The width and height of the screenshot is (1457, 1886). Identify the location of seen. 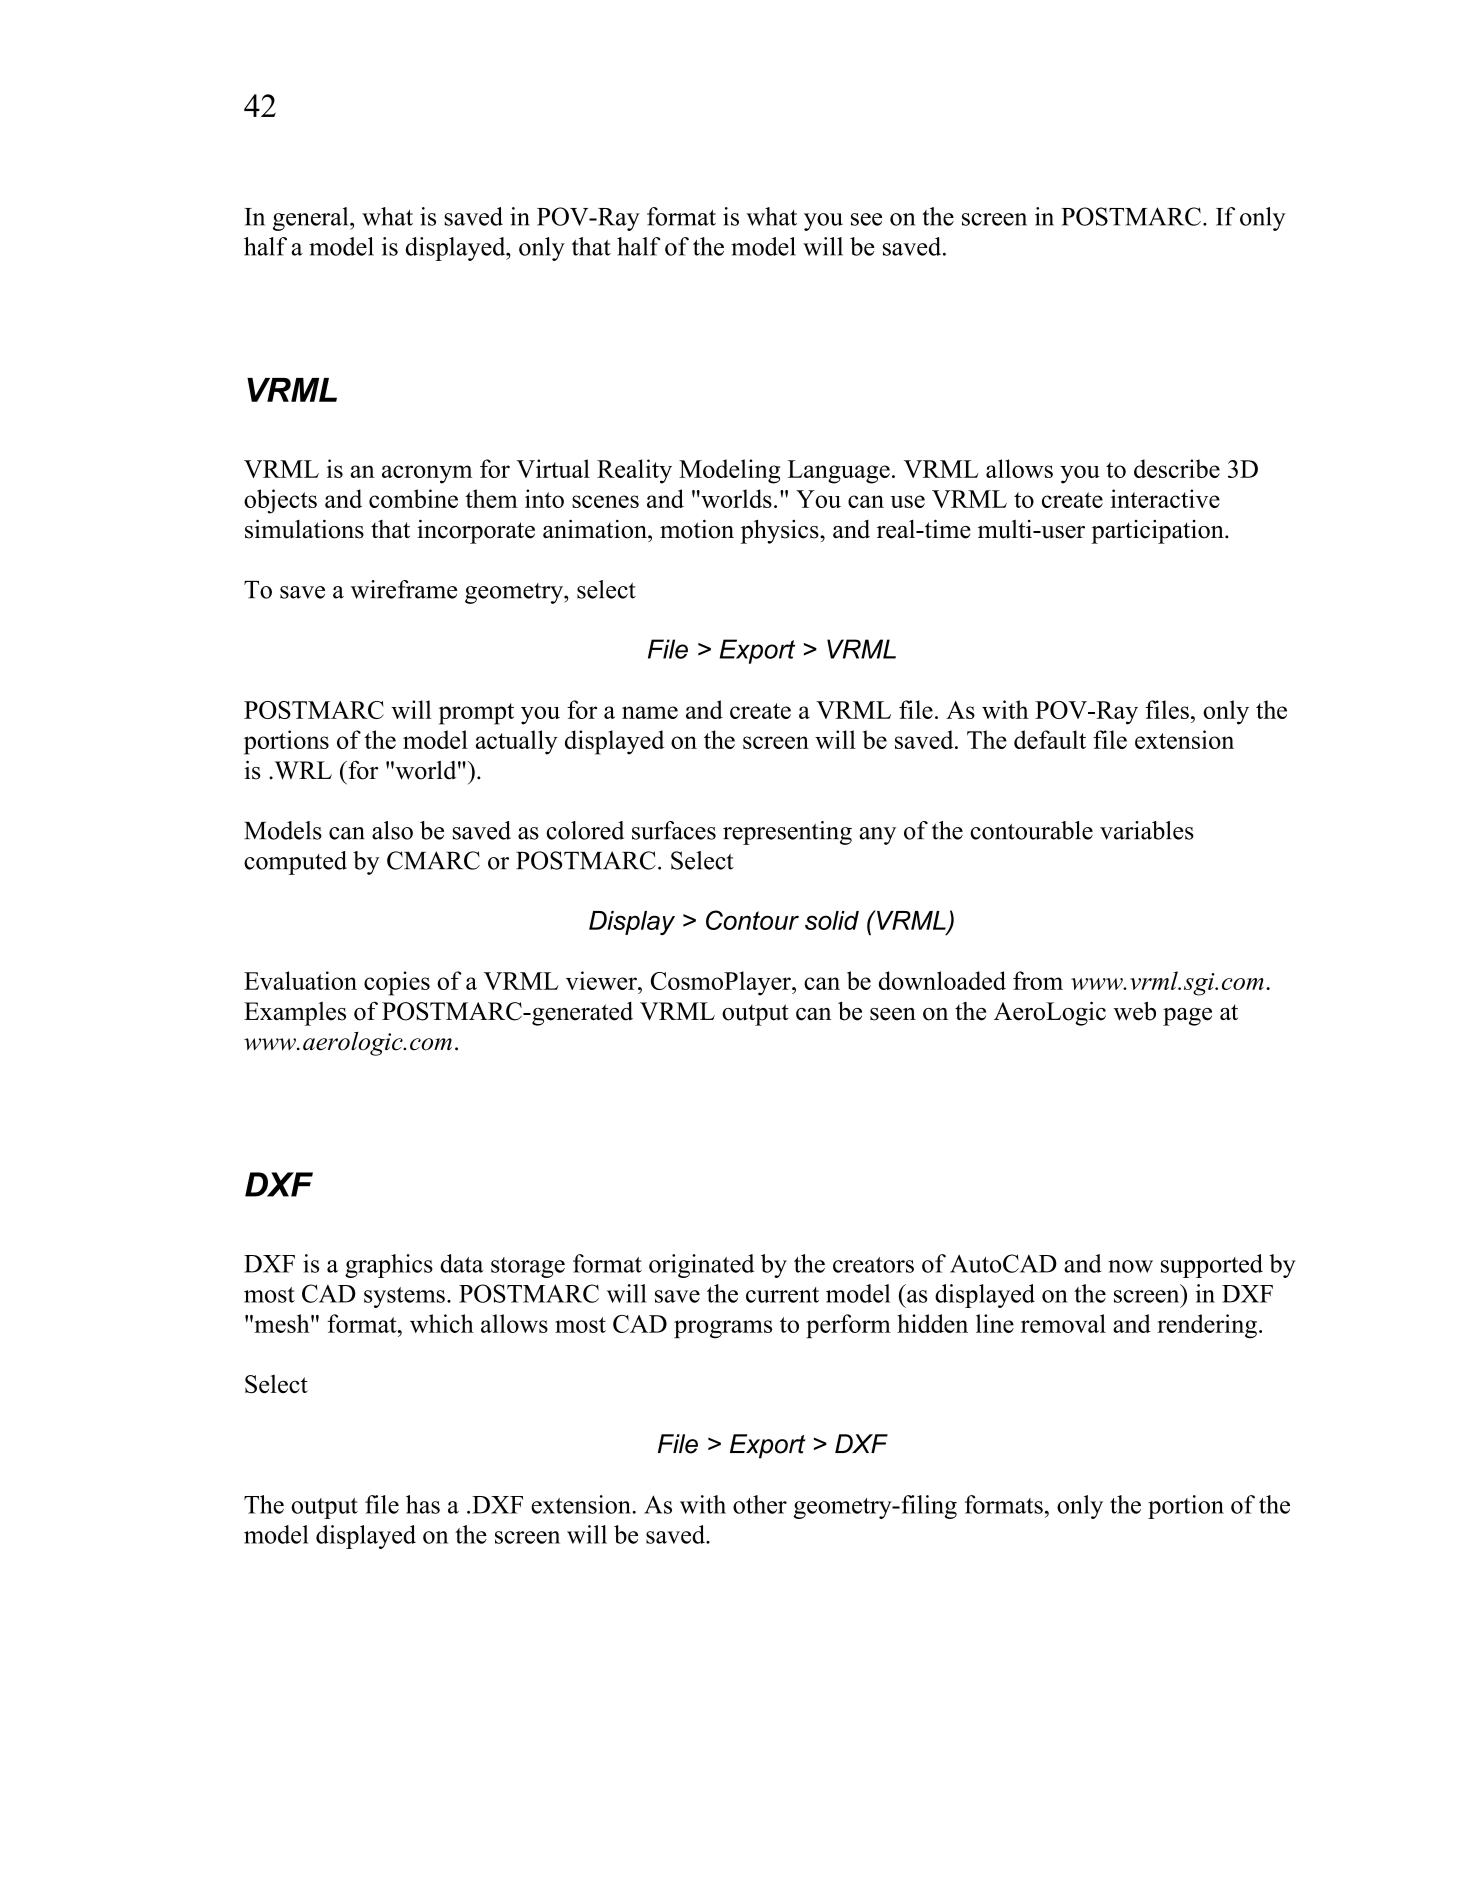
(893, 1014).
